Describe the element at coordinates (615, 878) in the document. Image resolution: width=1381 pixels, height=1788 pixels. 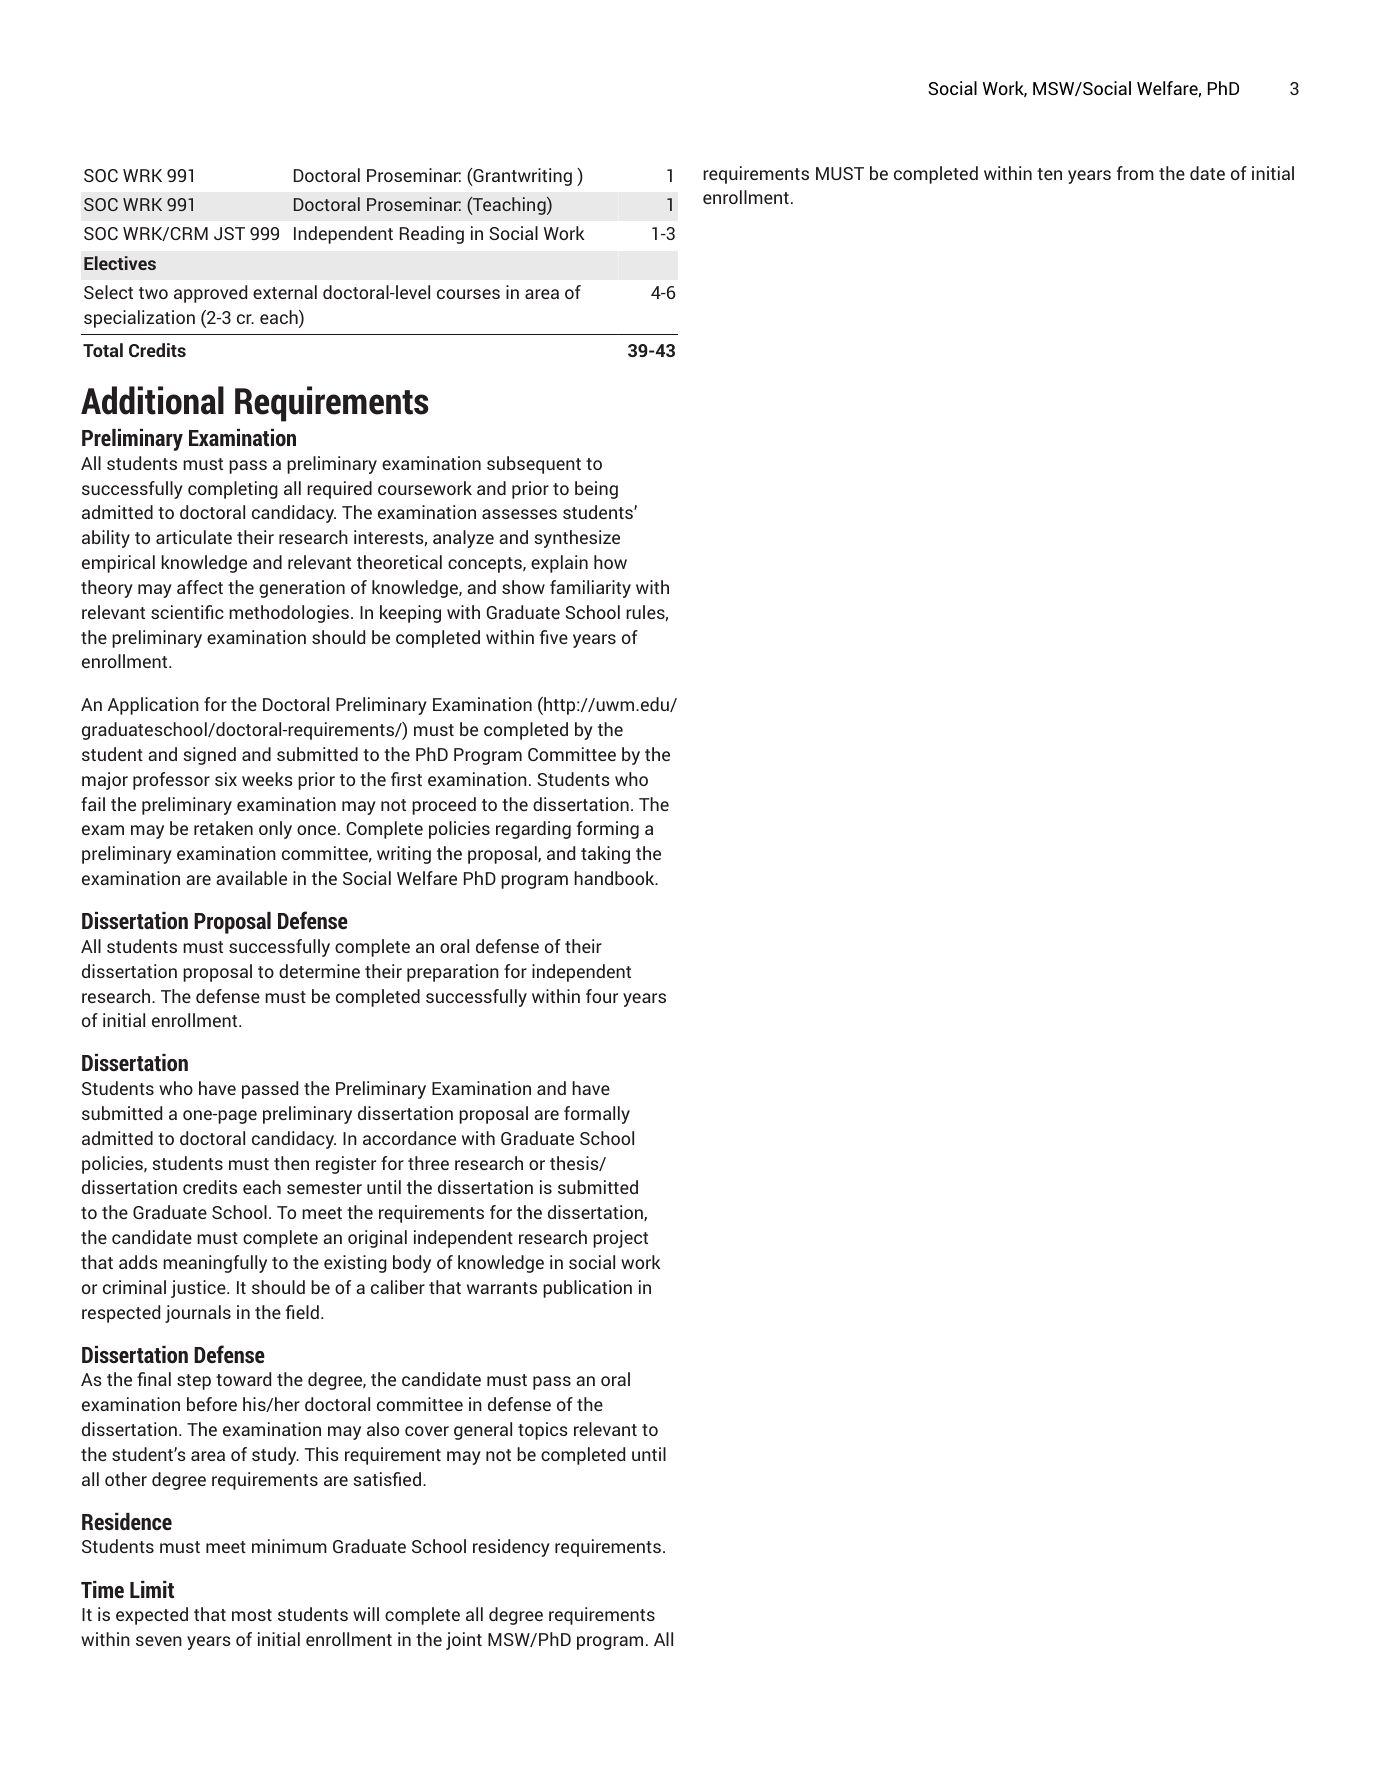
I see `handbook` at that location.
